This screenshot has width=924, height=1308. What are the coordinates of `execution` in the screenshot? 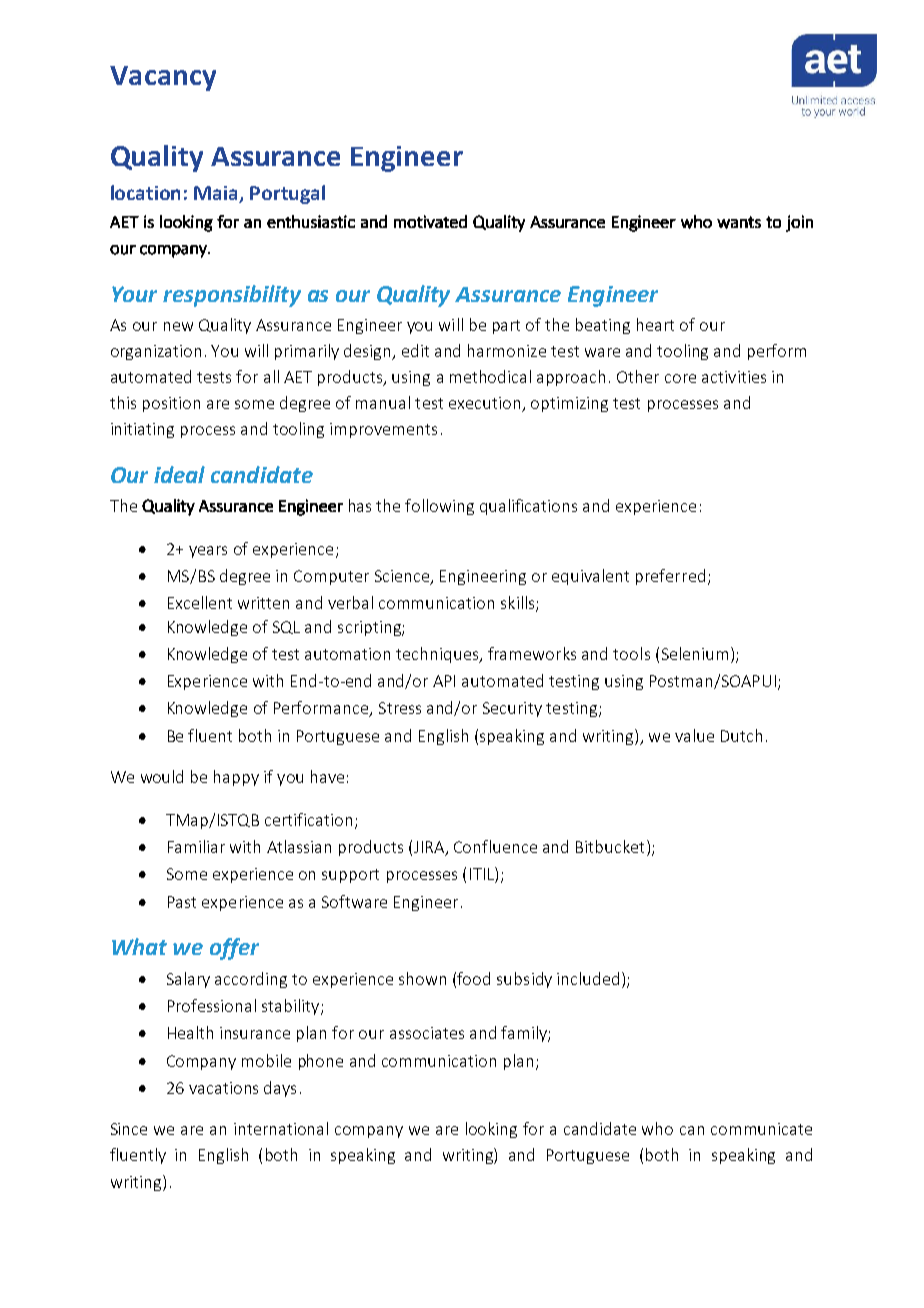 It's located at (486, 404).
